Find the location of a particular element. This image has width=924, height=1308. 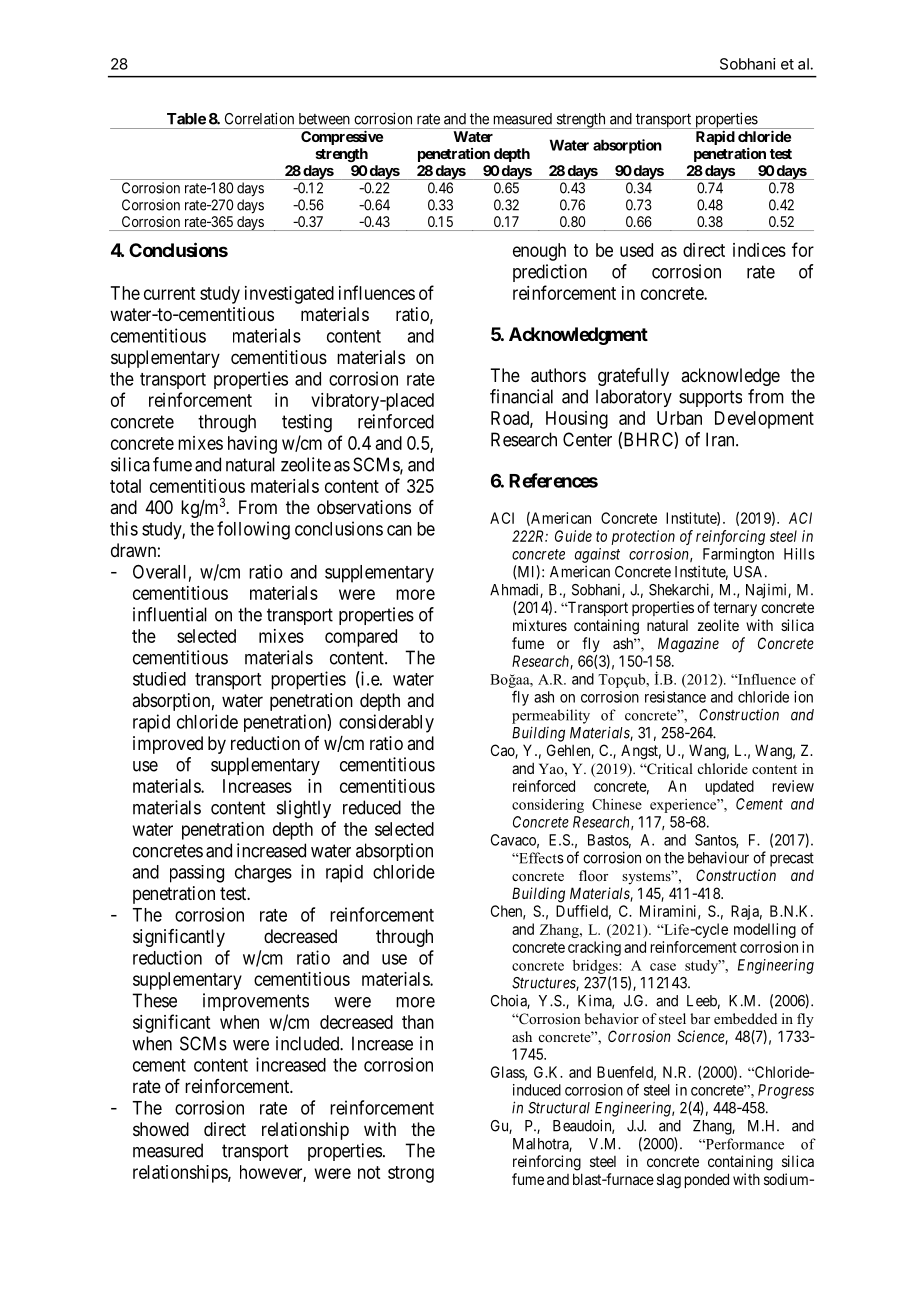

strong is located at coordinates (411, 1174).
